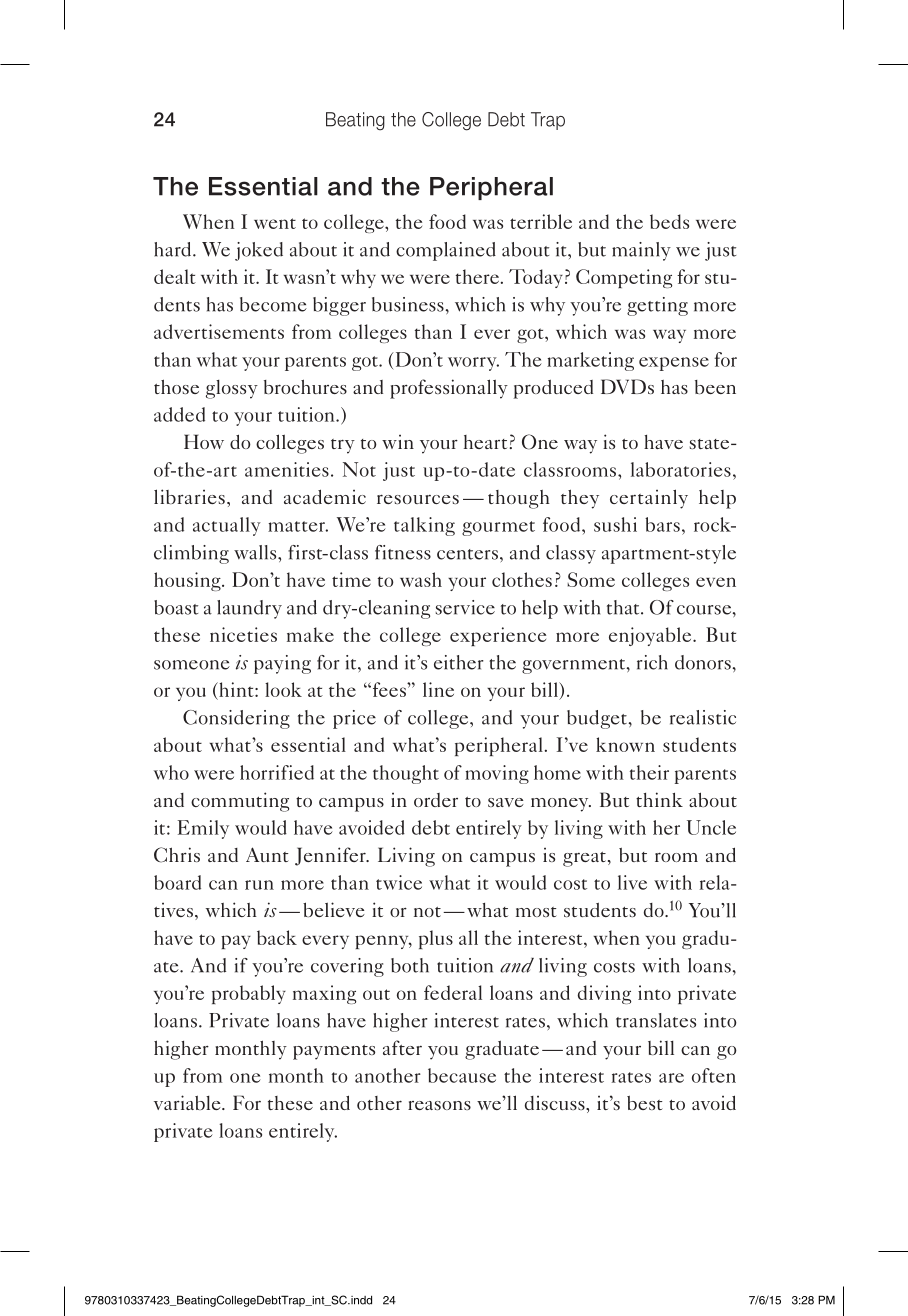 The height and width of the screenshot is (1316, 908). What do you see at coordinates (188, 1102) in the screenshot?
I see `variable` at bounding box center [188, 1102].
